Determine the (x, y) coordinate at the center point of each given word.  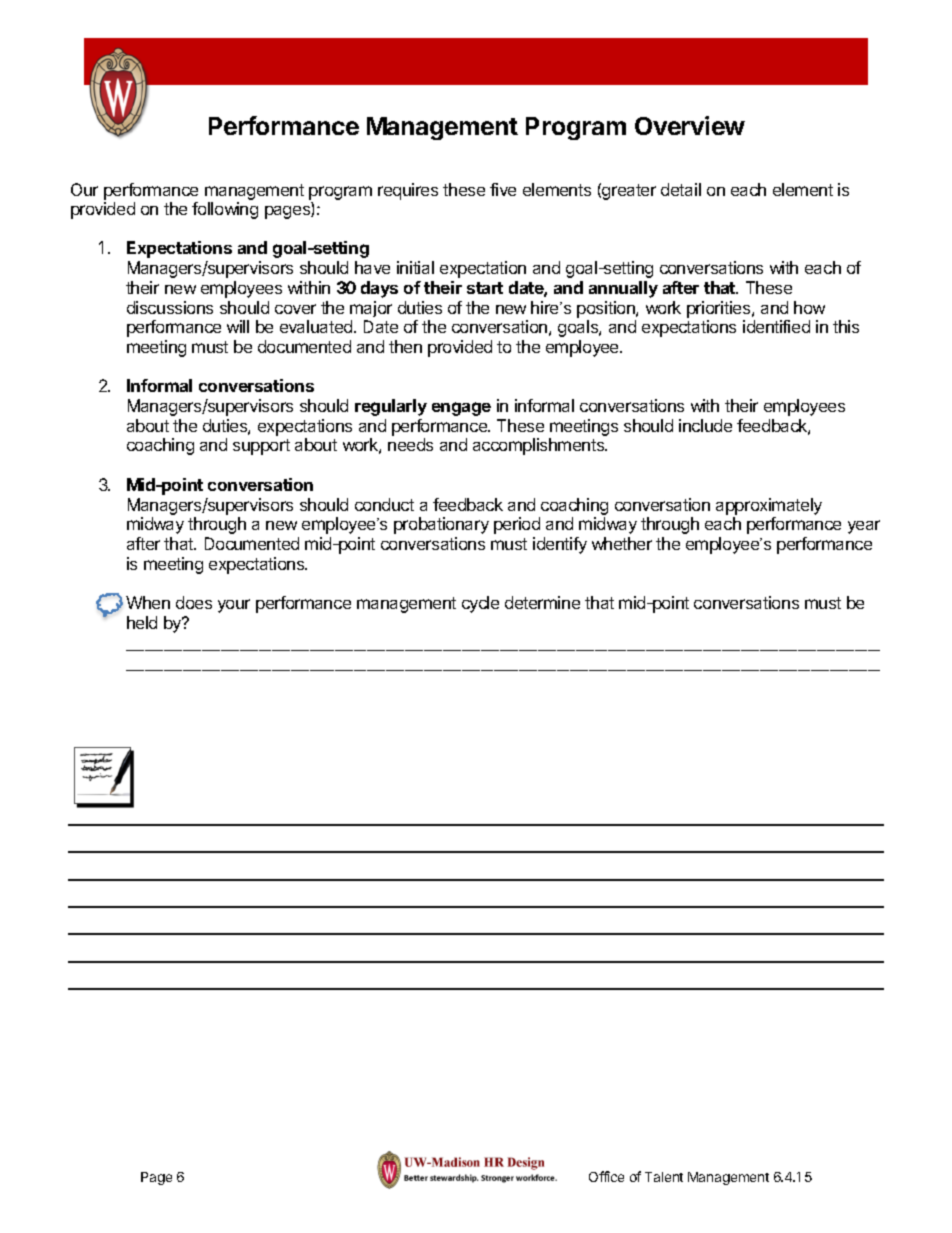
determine (542, 602)
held (142, 622)
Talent (664, 1177)
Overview (690, 125)
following (225, 210)
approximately (769, 506)
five (503, 189)
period (517, 525)
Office (606, 1176)
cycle (480, 604)
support (261, 447)
